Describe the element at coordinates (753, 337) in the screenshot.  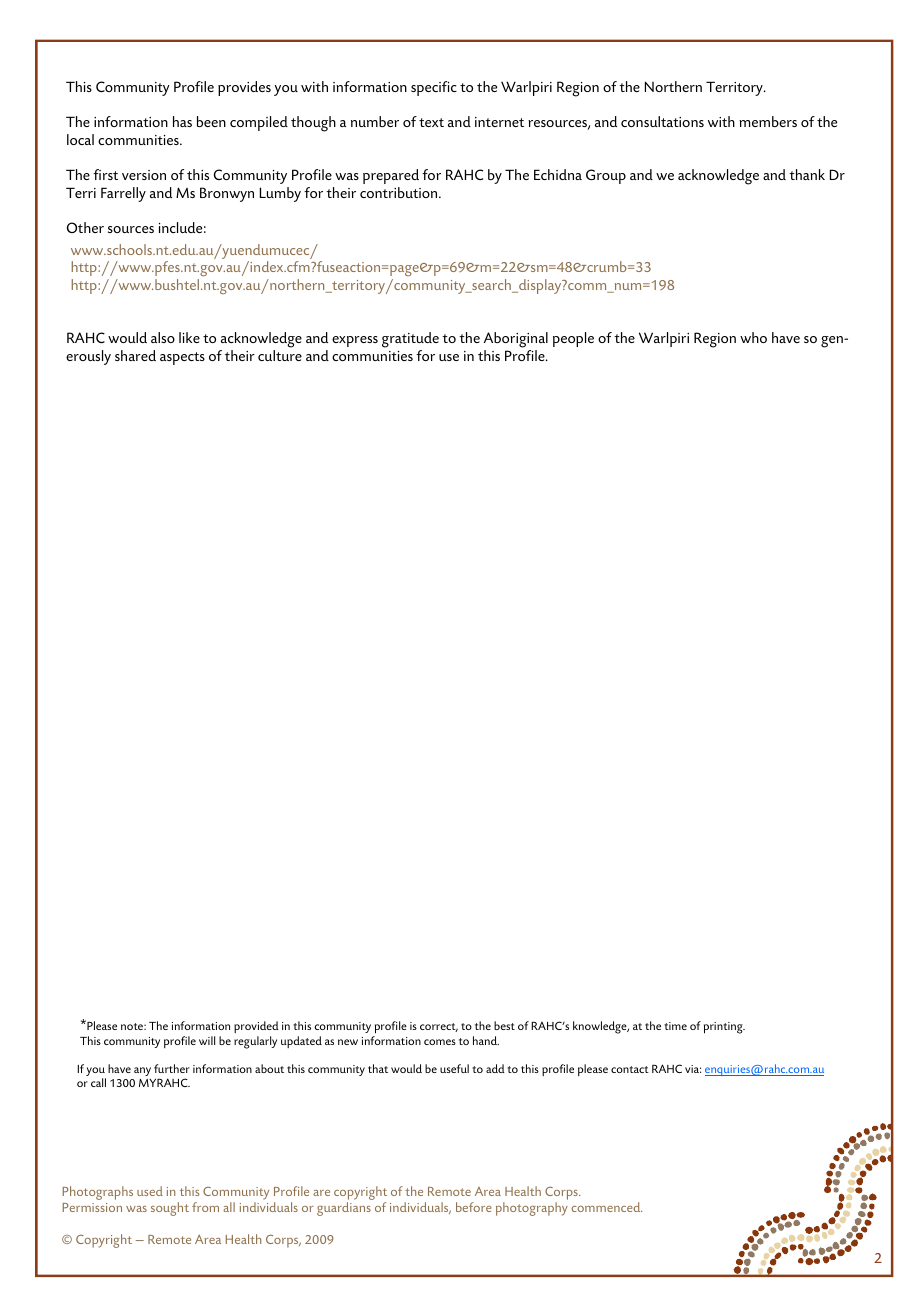
I see `who` at that location.
